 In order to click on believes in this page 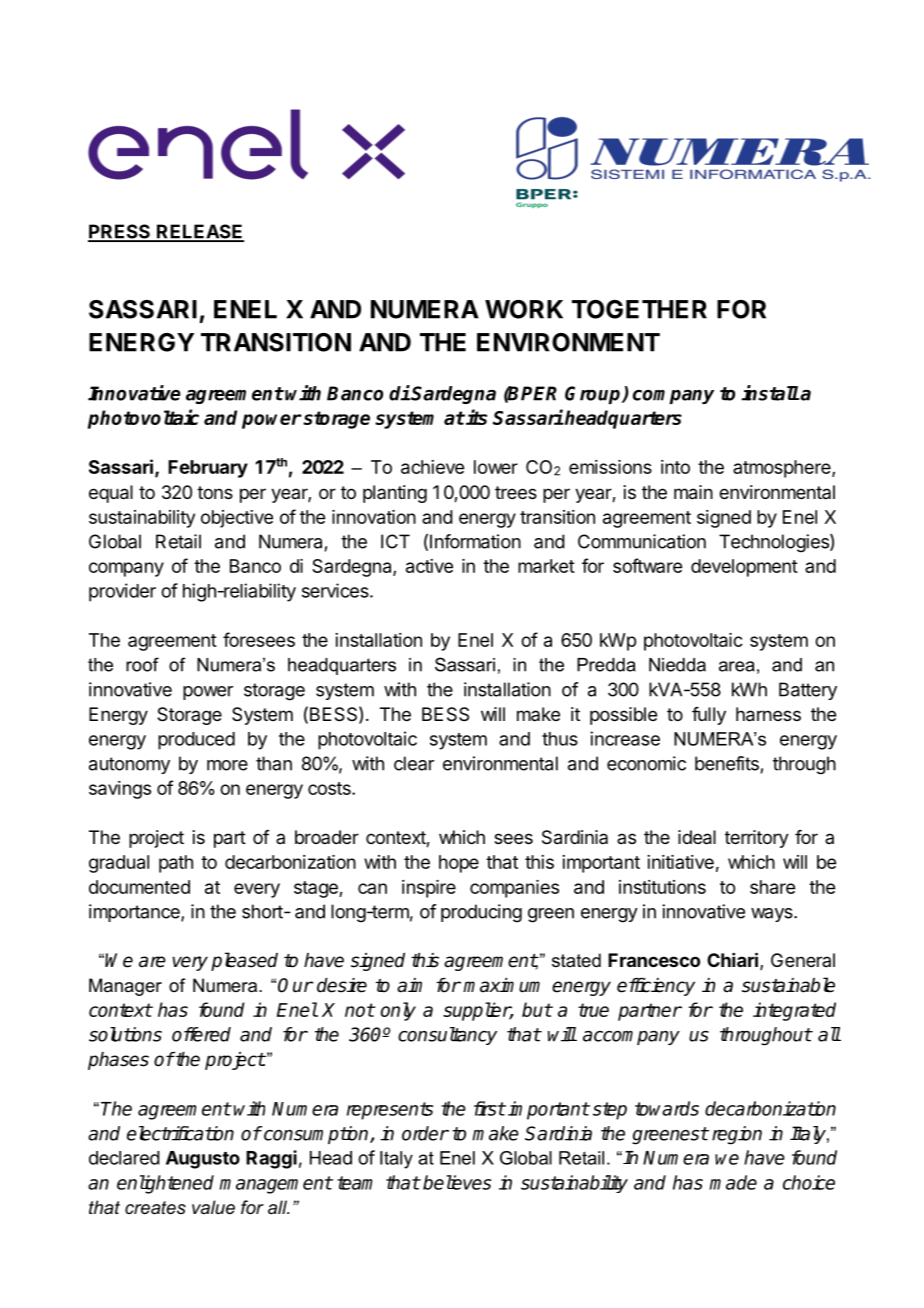, I will do `click(457, 1182)`.
